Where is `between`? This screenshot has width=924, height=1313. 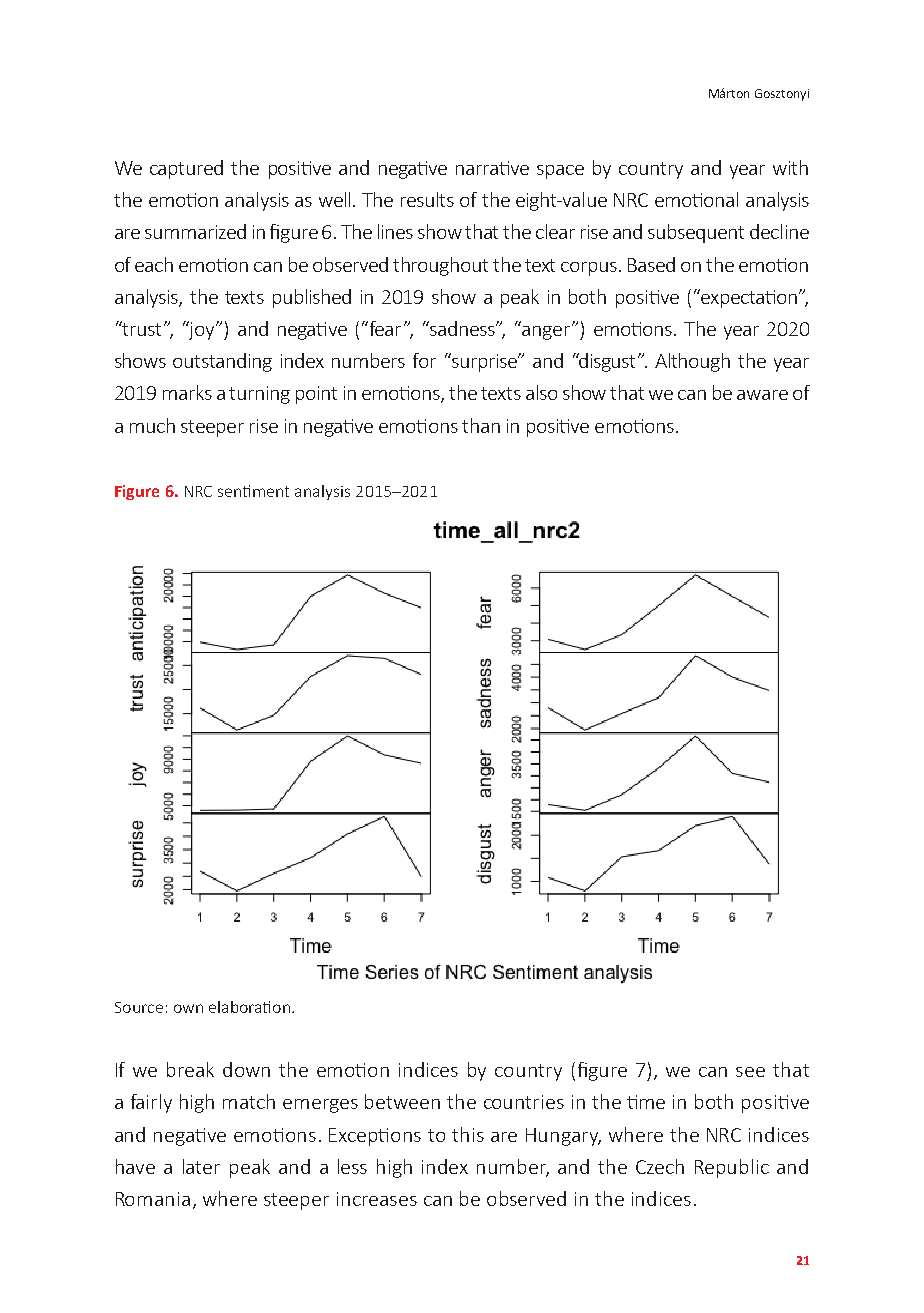
between is located at coordinates (402, 1101).
